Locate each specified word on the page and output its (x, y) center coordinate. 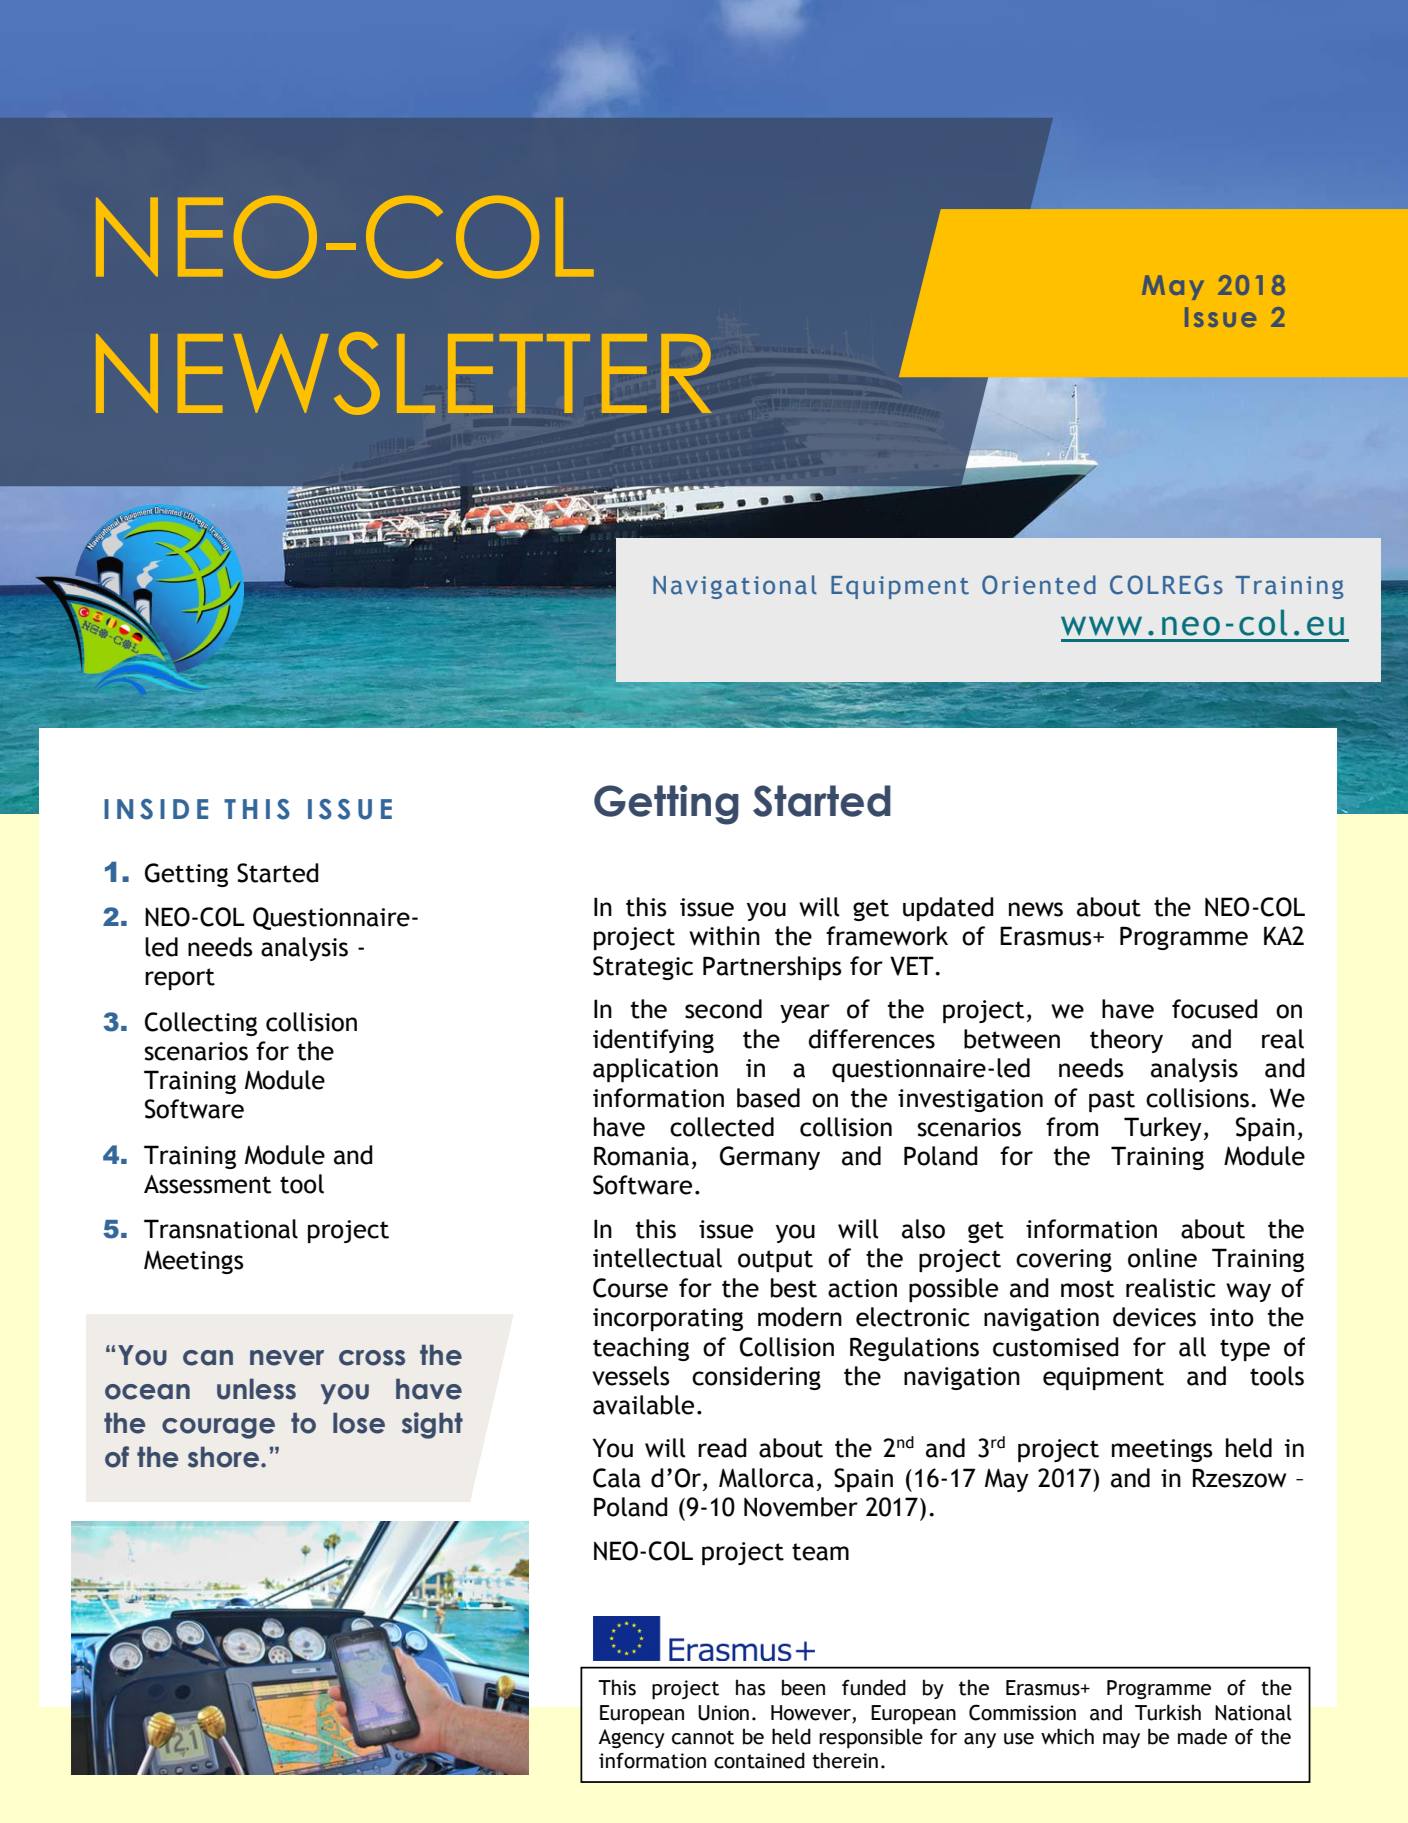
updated (948, 909)
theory (1126, 1041)
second (723, 1009)
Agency (631, 1739)
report (180, 979)
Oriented (1039, 585)
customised (1056, 1347)
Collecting (201, 1024)
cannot (703, 1737)
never (287, 1358)
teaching (641, 1349)
